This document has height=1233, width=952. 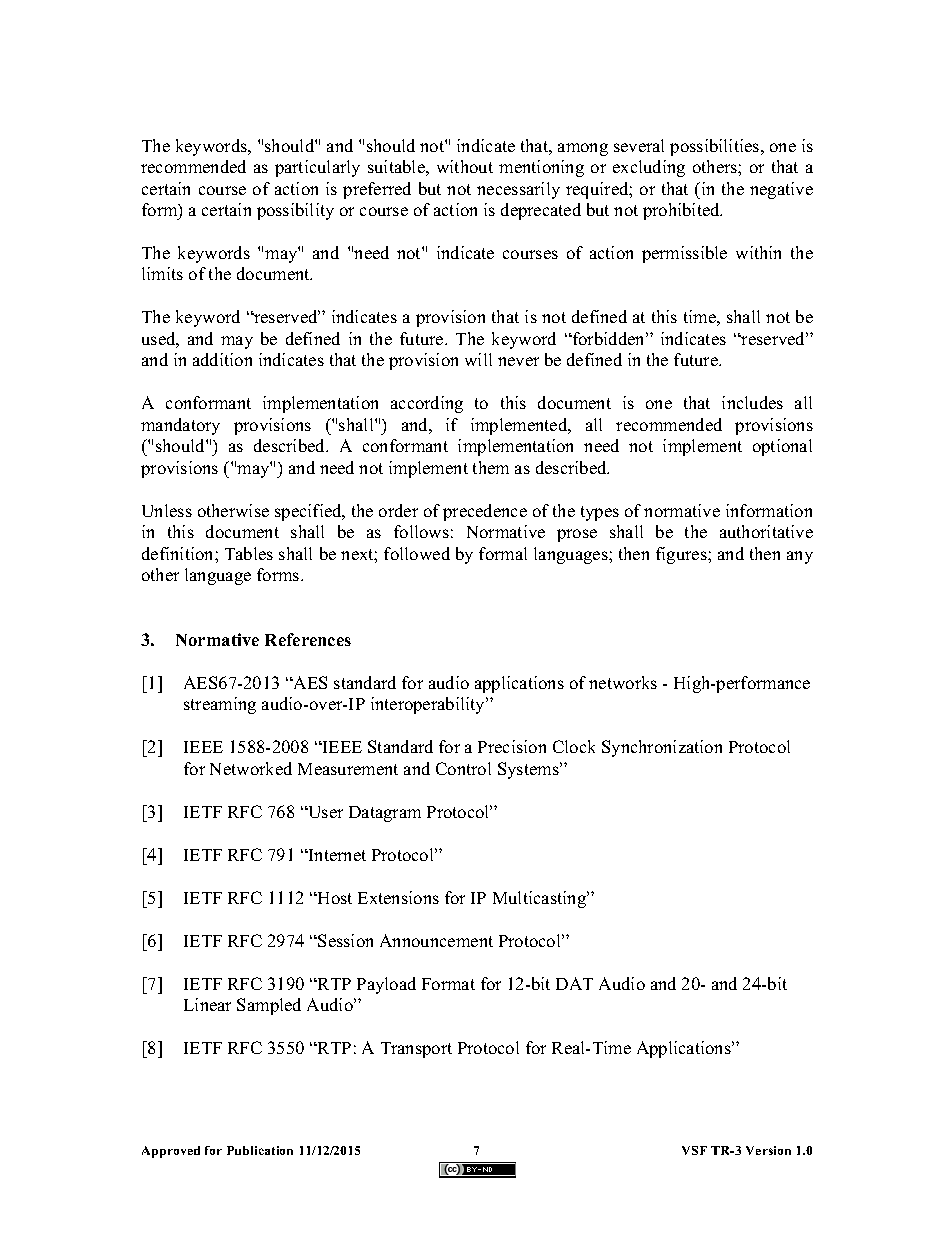 What do you see at coordinates (541, 899) in the document?
I see `Multicasting` at bounding box center [541, 899].
